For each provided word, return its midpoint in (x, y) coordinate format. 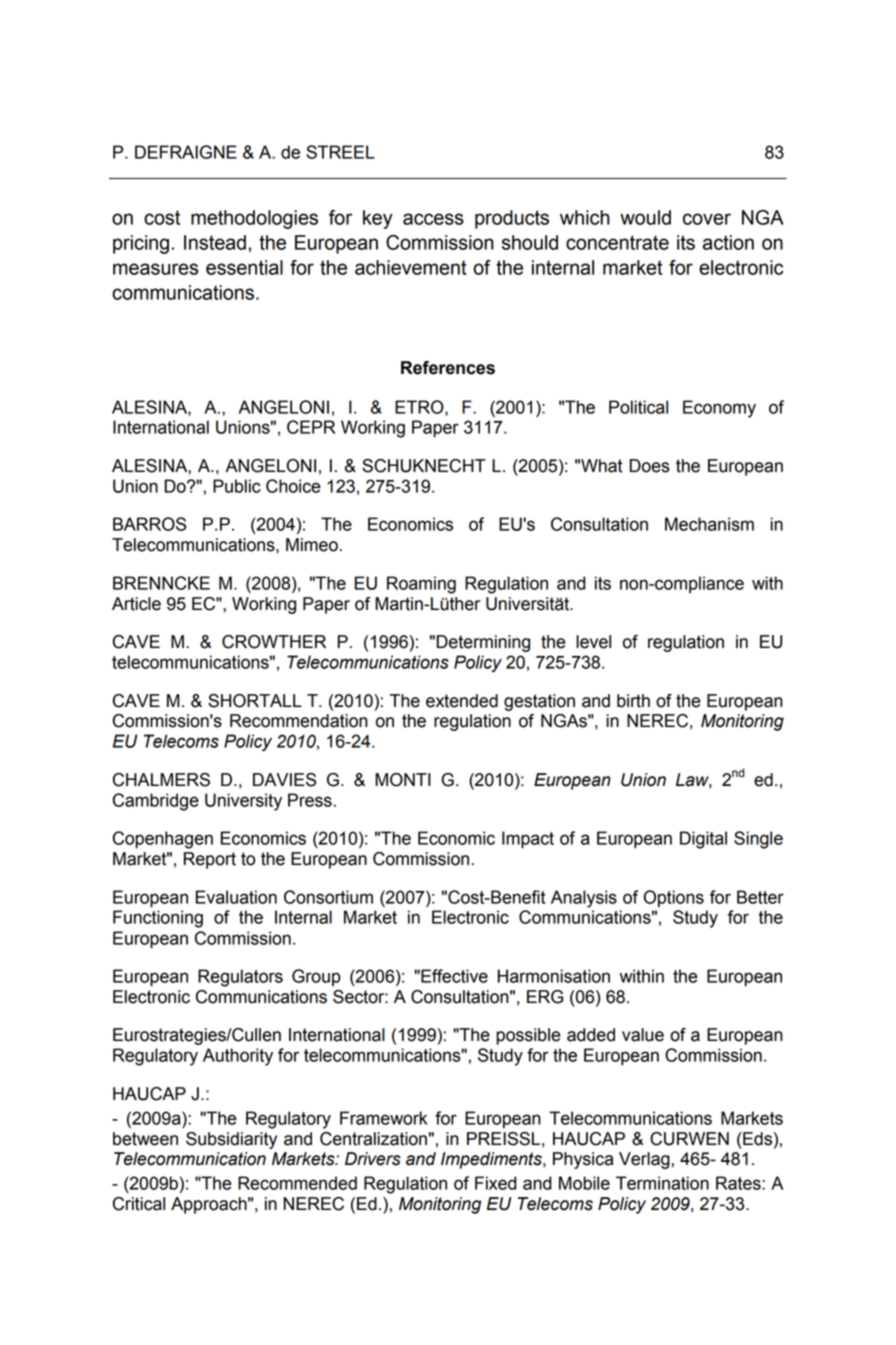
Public (237, 486)
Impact (528, 839)
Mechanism (709, 524)
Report (210, 860)
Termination (662, 1183)
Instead (215, 242)
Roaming (421, 585)
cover (707, 219)
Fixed (495, 1183)
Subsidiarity (231, 1140)
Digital (703, 840)
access (433, 219)
